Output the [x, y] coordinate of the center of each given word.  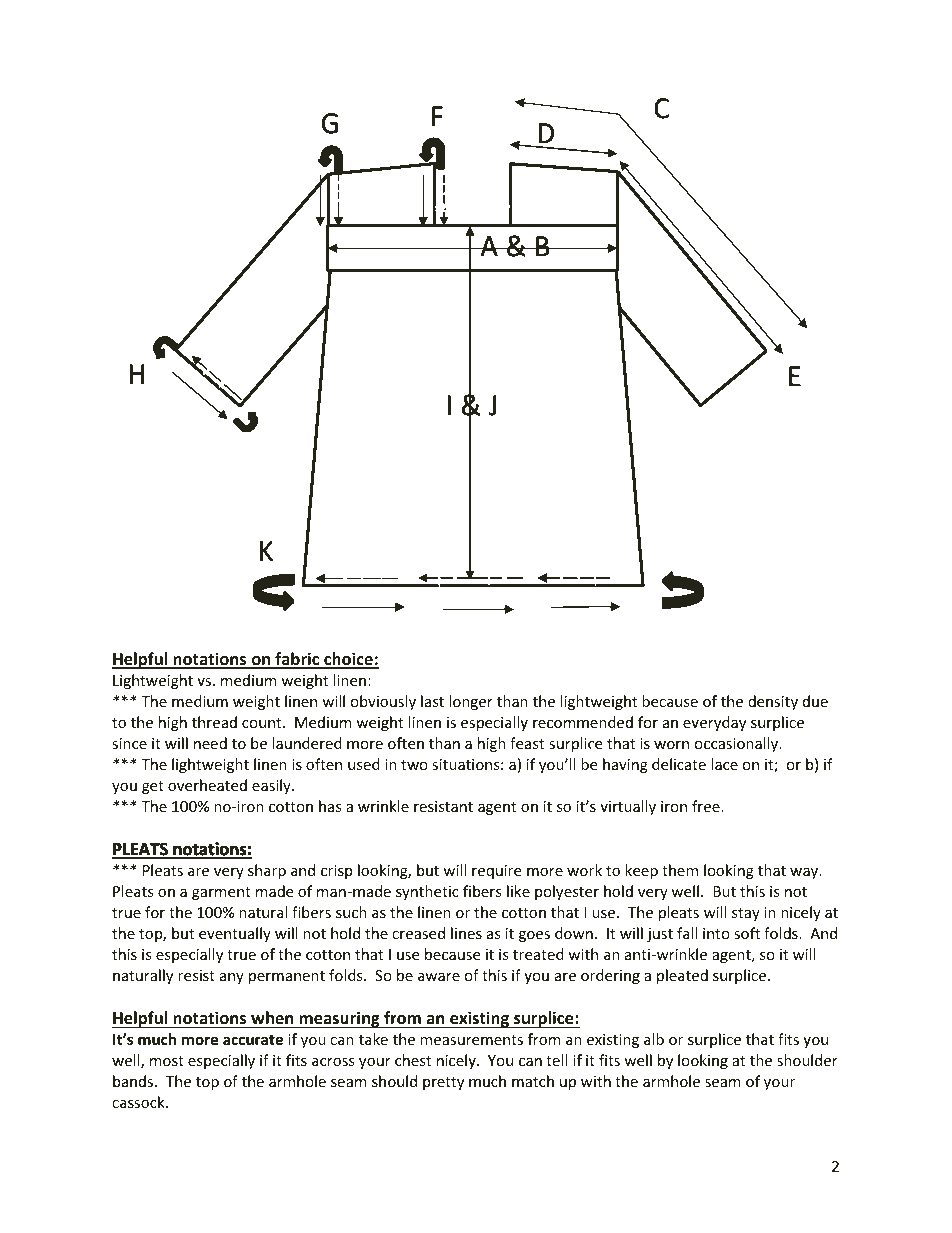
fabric [297, 660]
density [773, 702]
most [167, 1061]
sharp [267, 871]
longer [471, 702]
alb [654, 1039]
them [680, 870]
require [496, 872]
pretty [443, 1083]
